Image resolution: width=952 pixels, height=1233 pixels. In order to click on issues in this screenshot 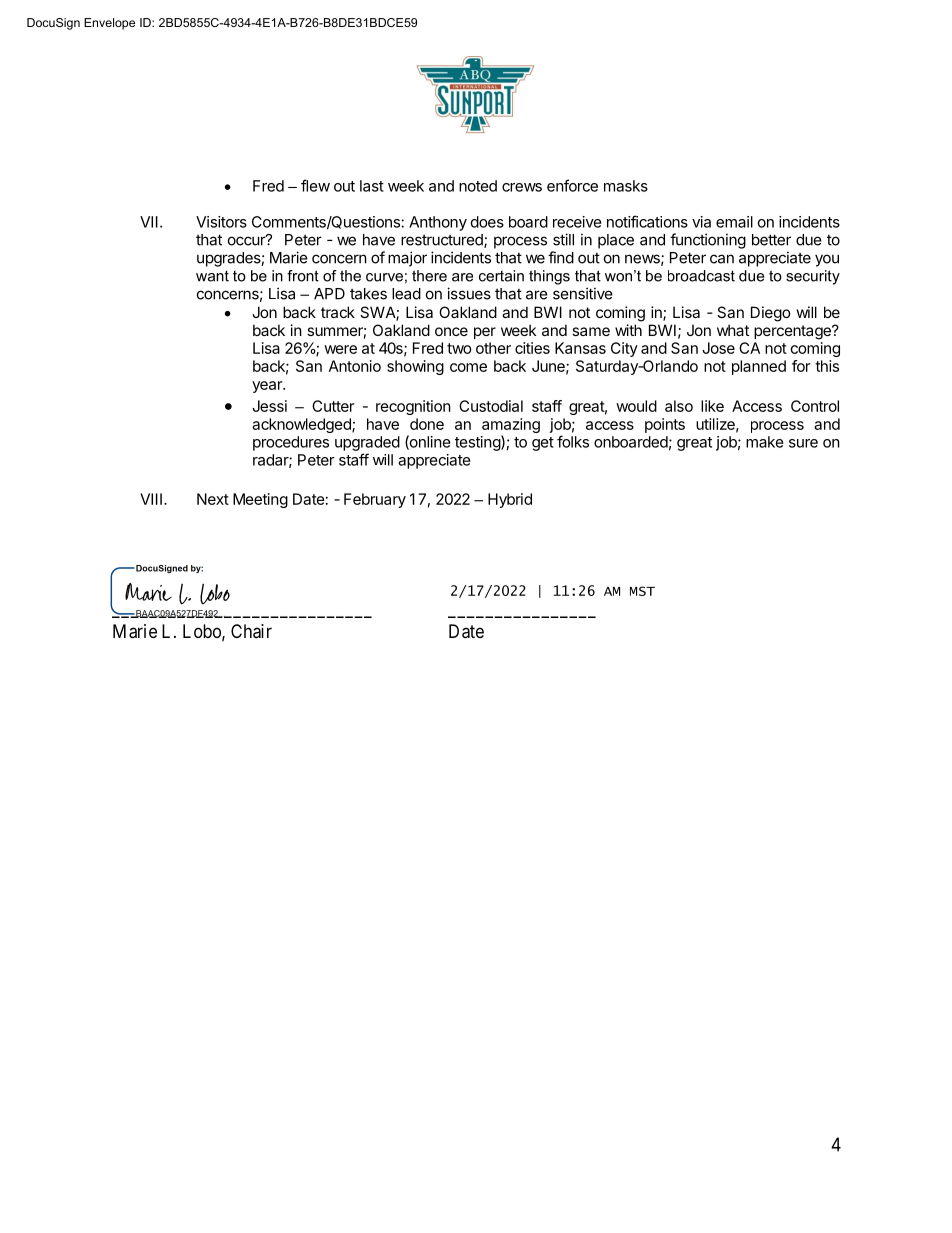, I will do `click(469, 293)`.
